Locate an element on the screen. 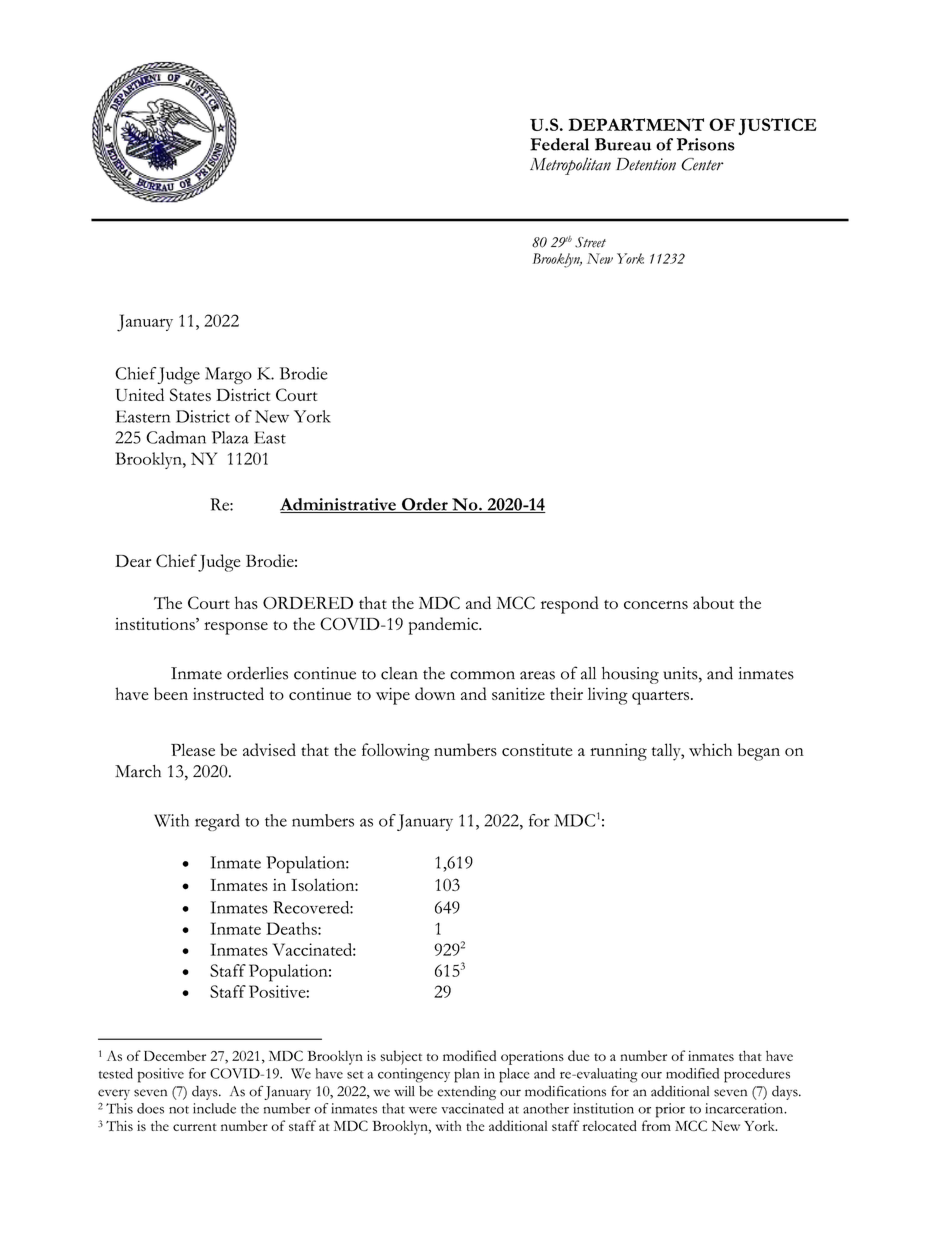  Margo is located at coordinates (228, 375).
